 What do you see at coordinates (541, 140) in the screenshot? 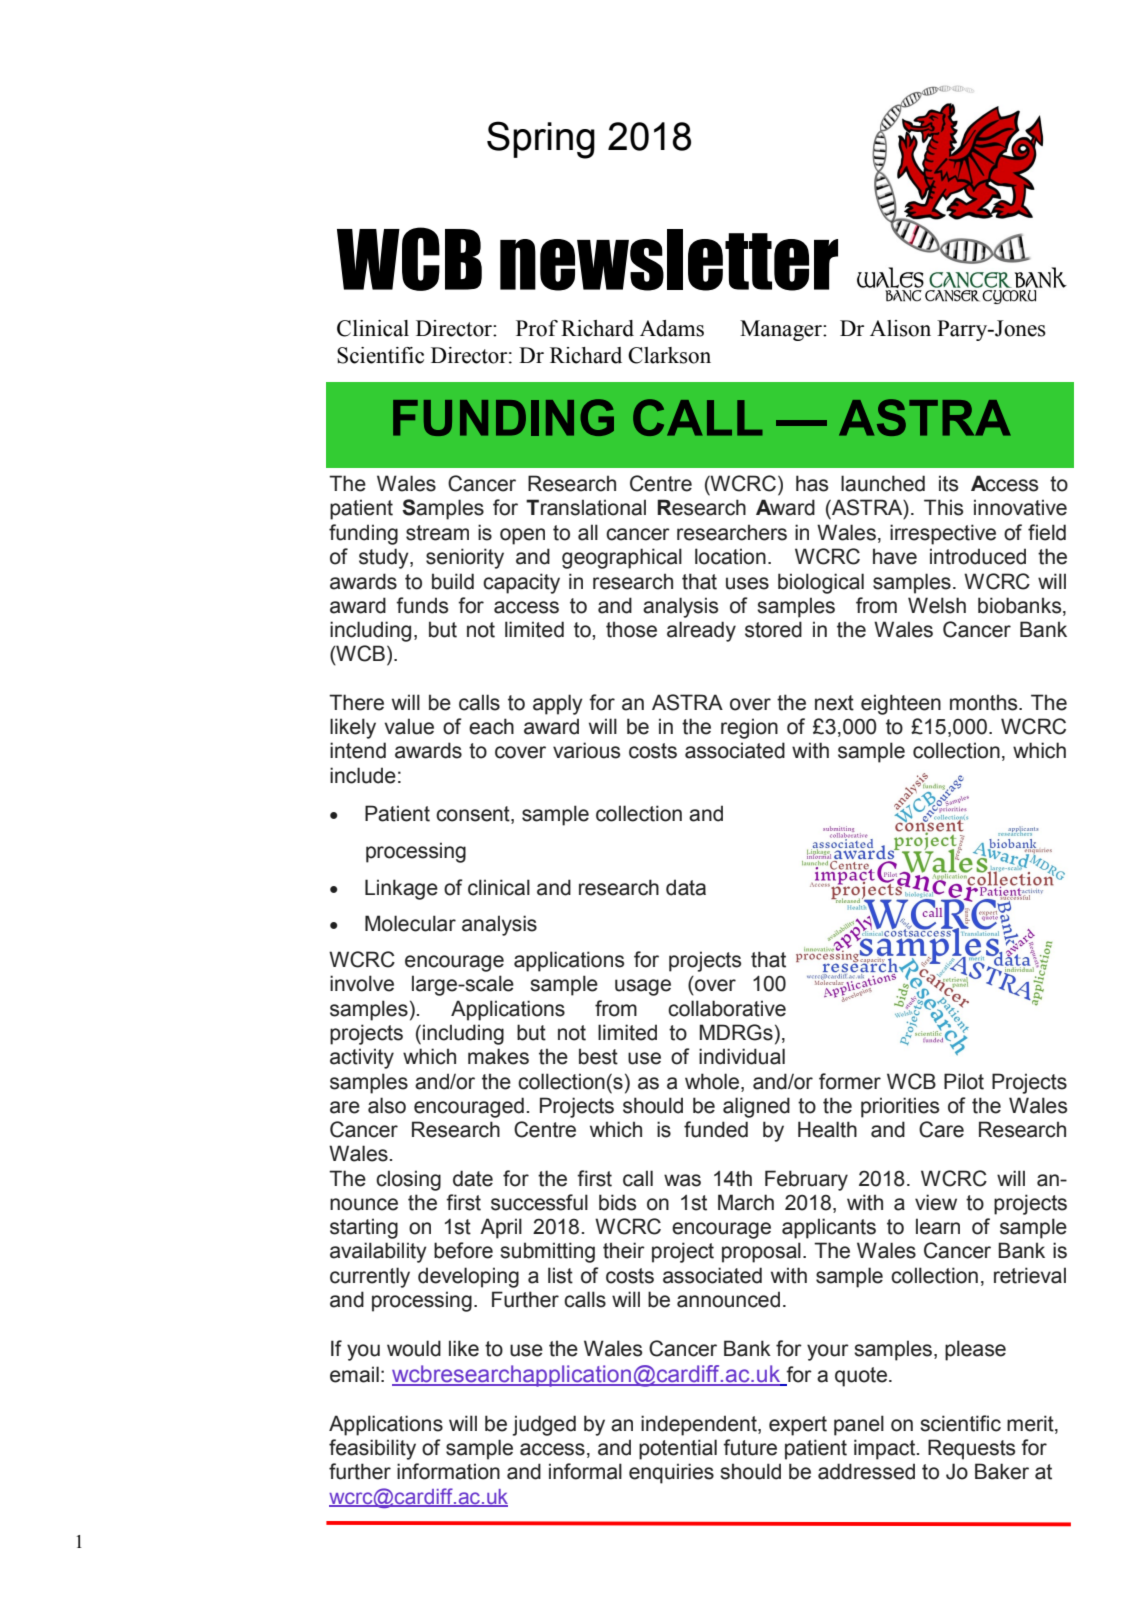
I see `Spring` at bounding box center [541, 140].
